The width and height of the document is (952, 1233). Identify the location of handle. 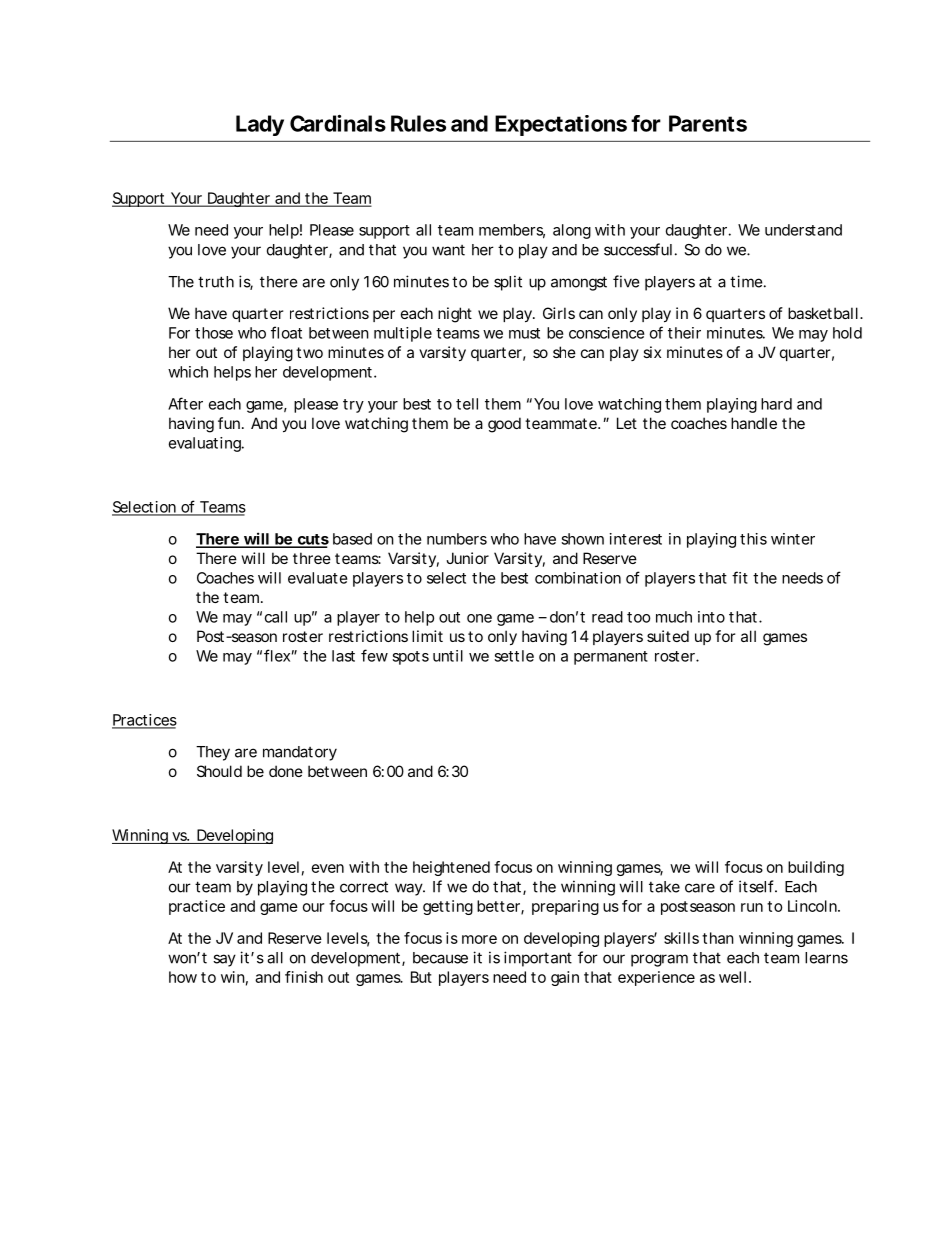
(754, 423).
